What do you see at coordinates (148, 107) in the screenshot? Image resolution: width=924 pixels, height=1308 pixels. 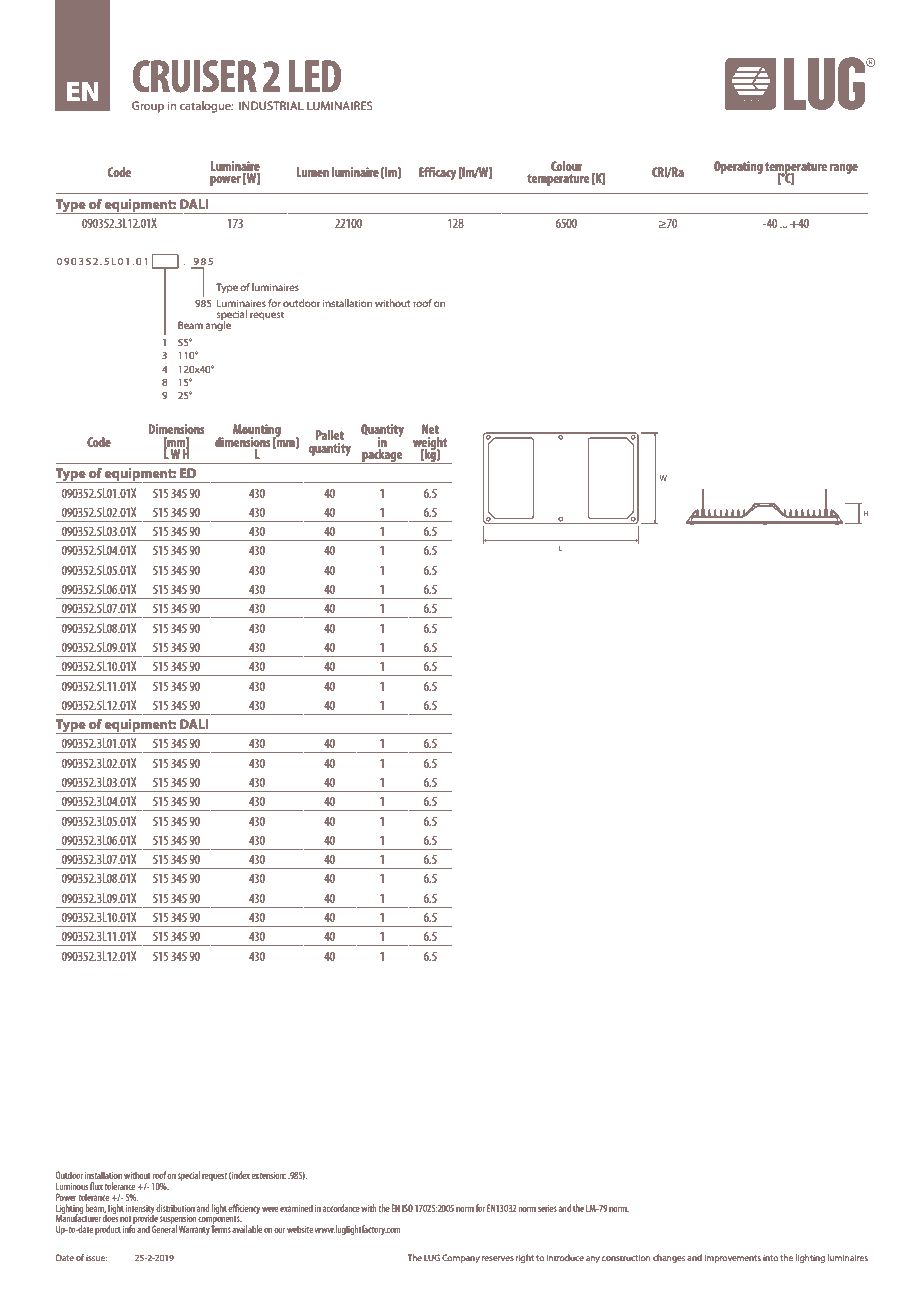 I see `Group` at bounding box center [148, 107].
